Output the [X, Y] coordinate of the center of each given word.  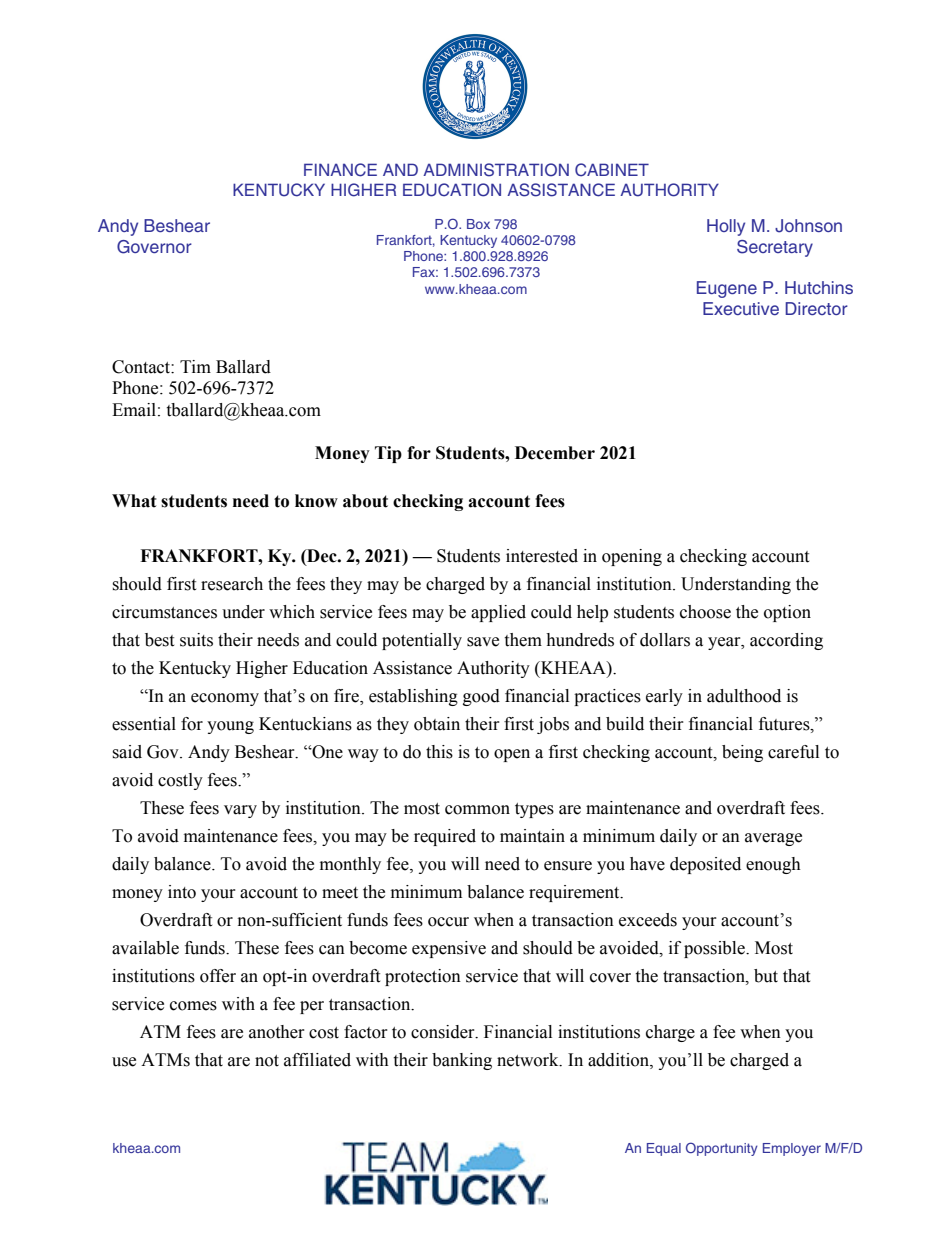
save [483, 642]
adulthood [744, 696]
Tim [195, 366]
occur [448, 922]
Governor [154, 247]
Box [478, 224]
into [182, 892]
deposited [705, 865]
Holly [726, 227]
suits [196, 640]
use [124, 1062]
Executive [741, 308]
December [555, 453]
